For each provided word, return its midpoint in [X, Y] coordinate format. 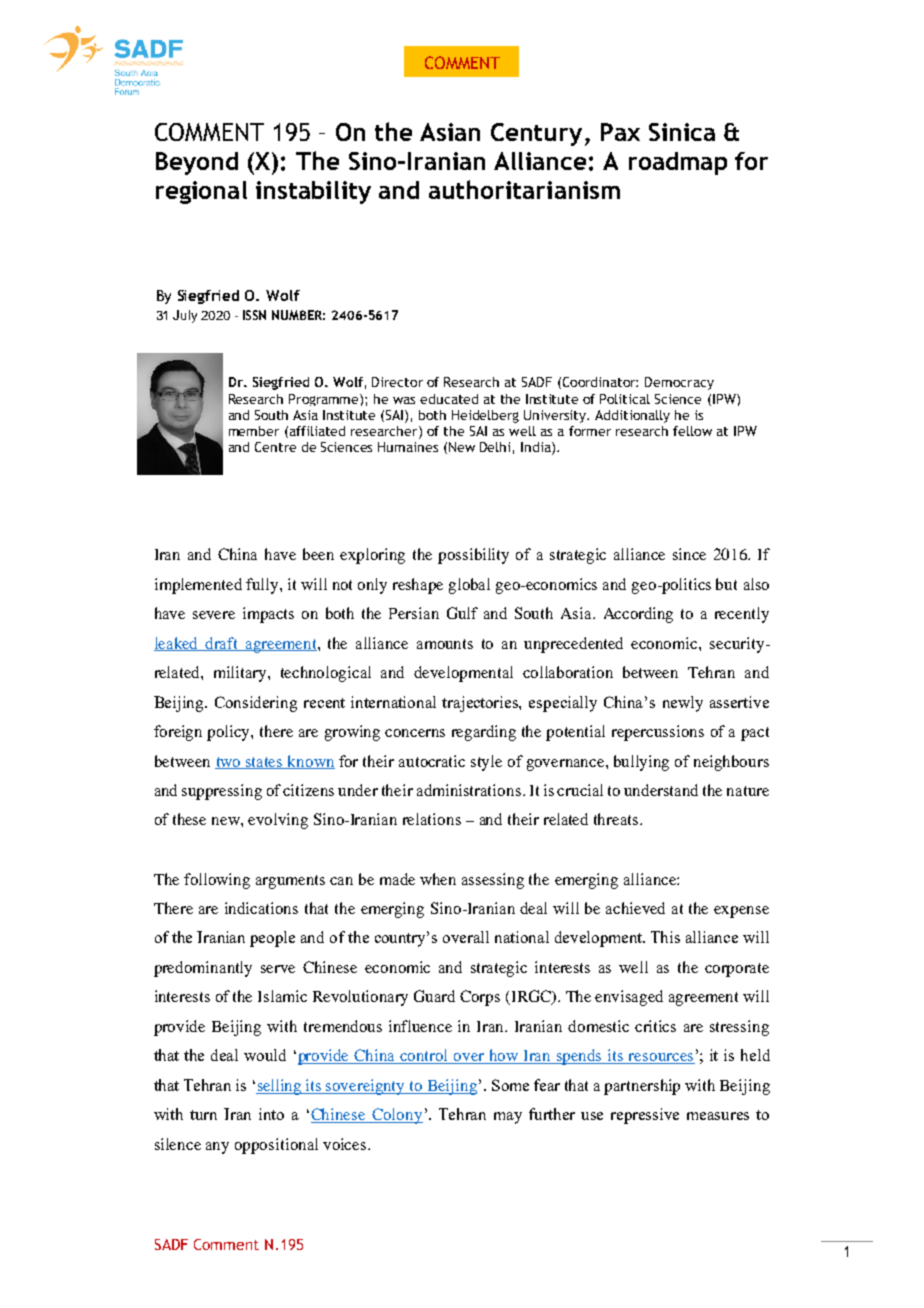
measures [718, 1116]
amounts [445, 644]
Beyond [197, 163]
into [271, 1114]
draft [222, 644]
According [638, 615]
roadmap [678, 163]
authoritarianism [524, 189]
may [508, 1118]
